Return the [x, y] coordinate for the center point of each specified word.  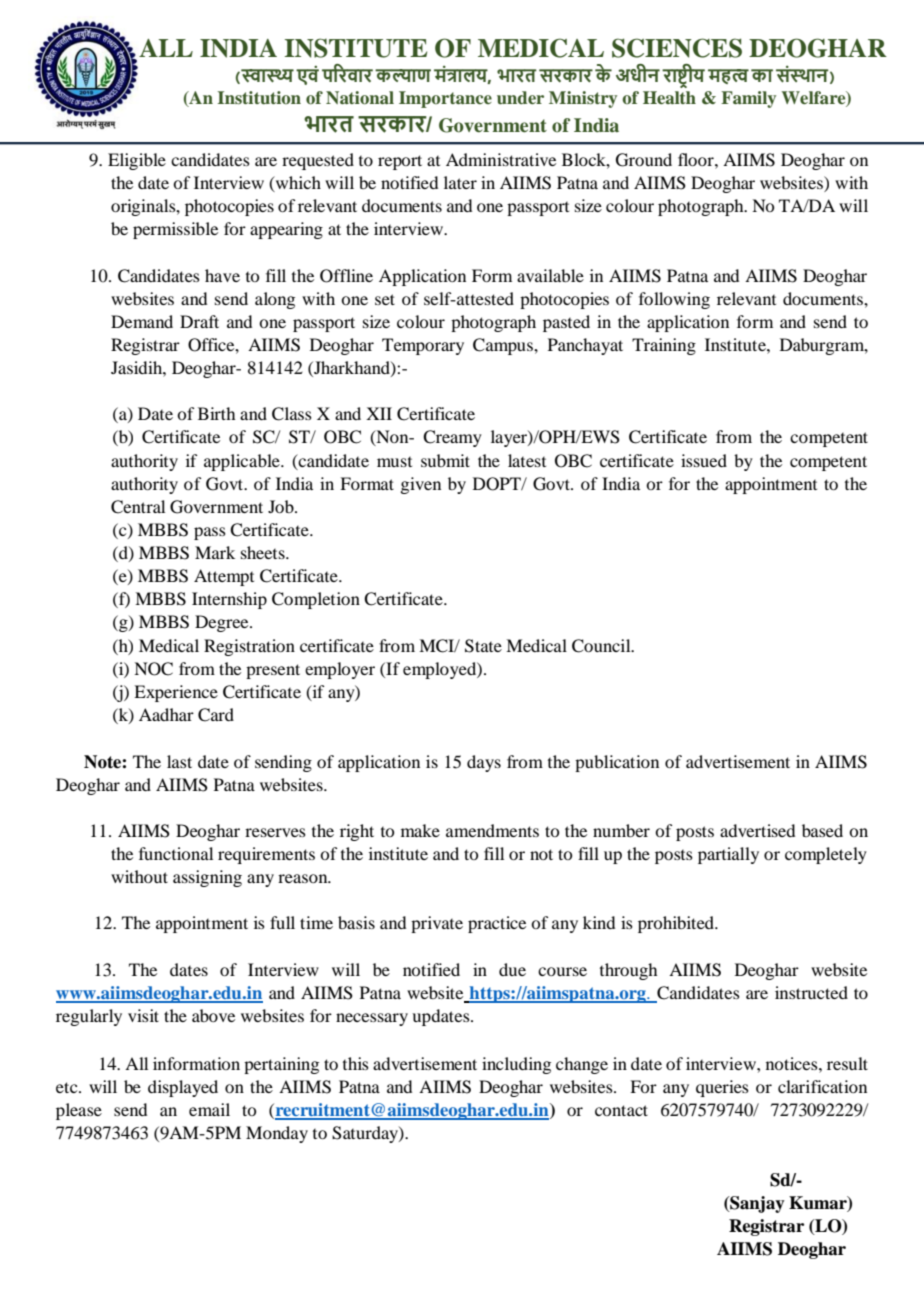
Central [138, 507]
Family [748, 99]
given [420, 485]
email [209, 1109]
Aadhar [166, 714]
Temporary [423, 346]
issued [704, 460]
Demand [142, 321]
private [437, 924]
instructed [811, 992]
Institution [259, 98]
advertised [757, 830]
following [674, 300]
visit [143, 1015]
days [484, 763]
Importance [445, 99]
